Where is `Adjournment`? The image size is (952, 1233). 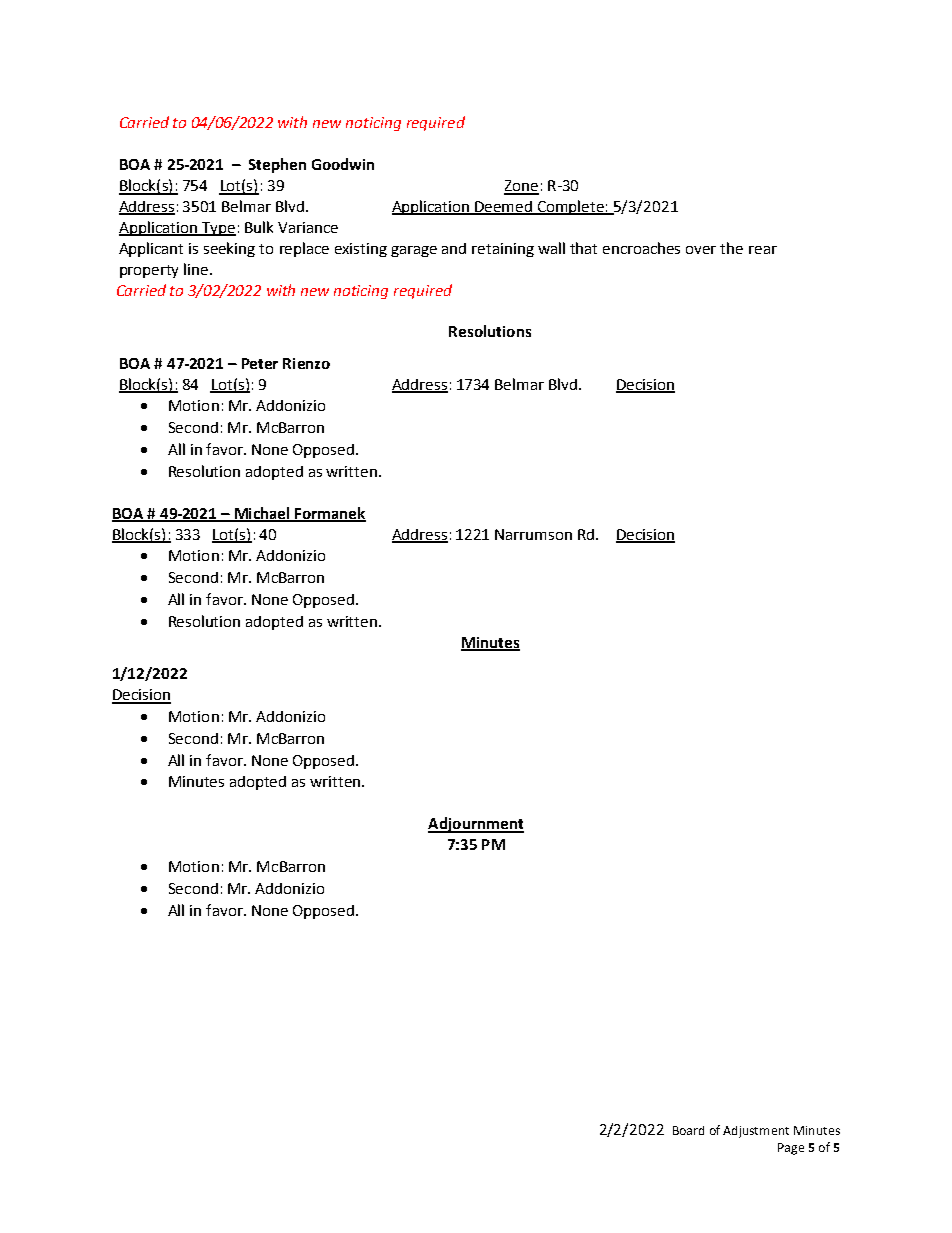 Adjournment is located at coordinates (476, 825).
